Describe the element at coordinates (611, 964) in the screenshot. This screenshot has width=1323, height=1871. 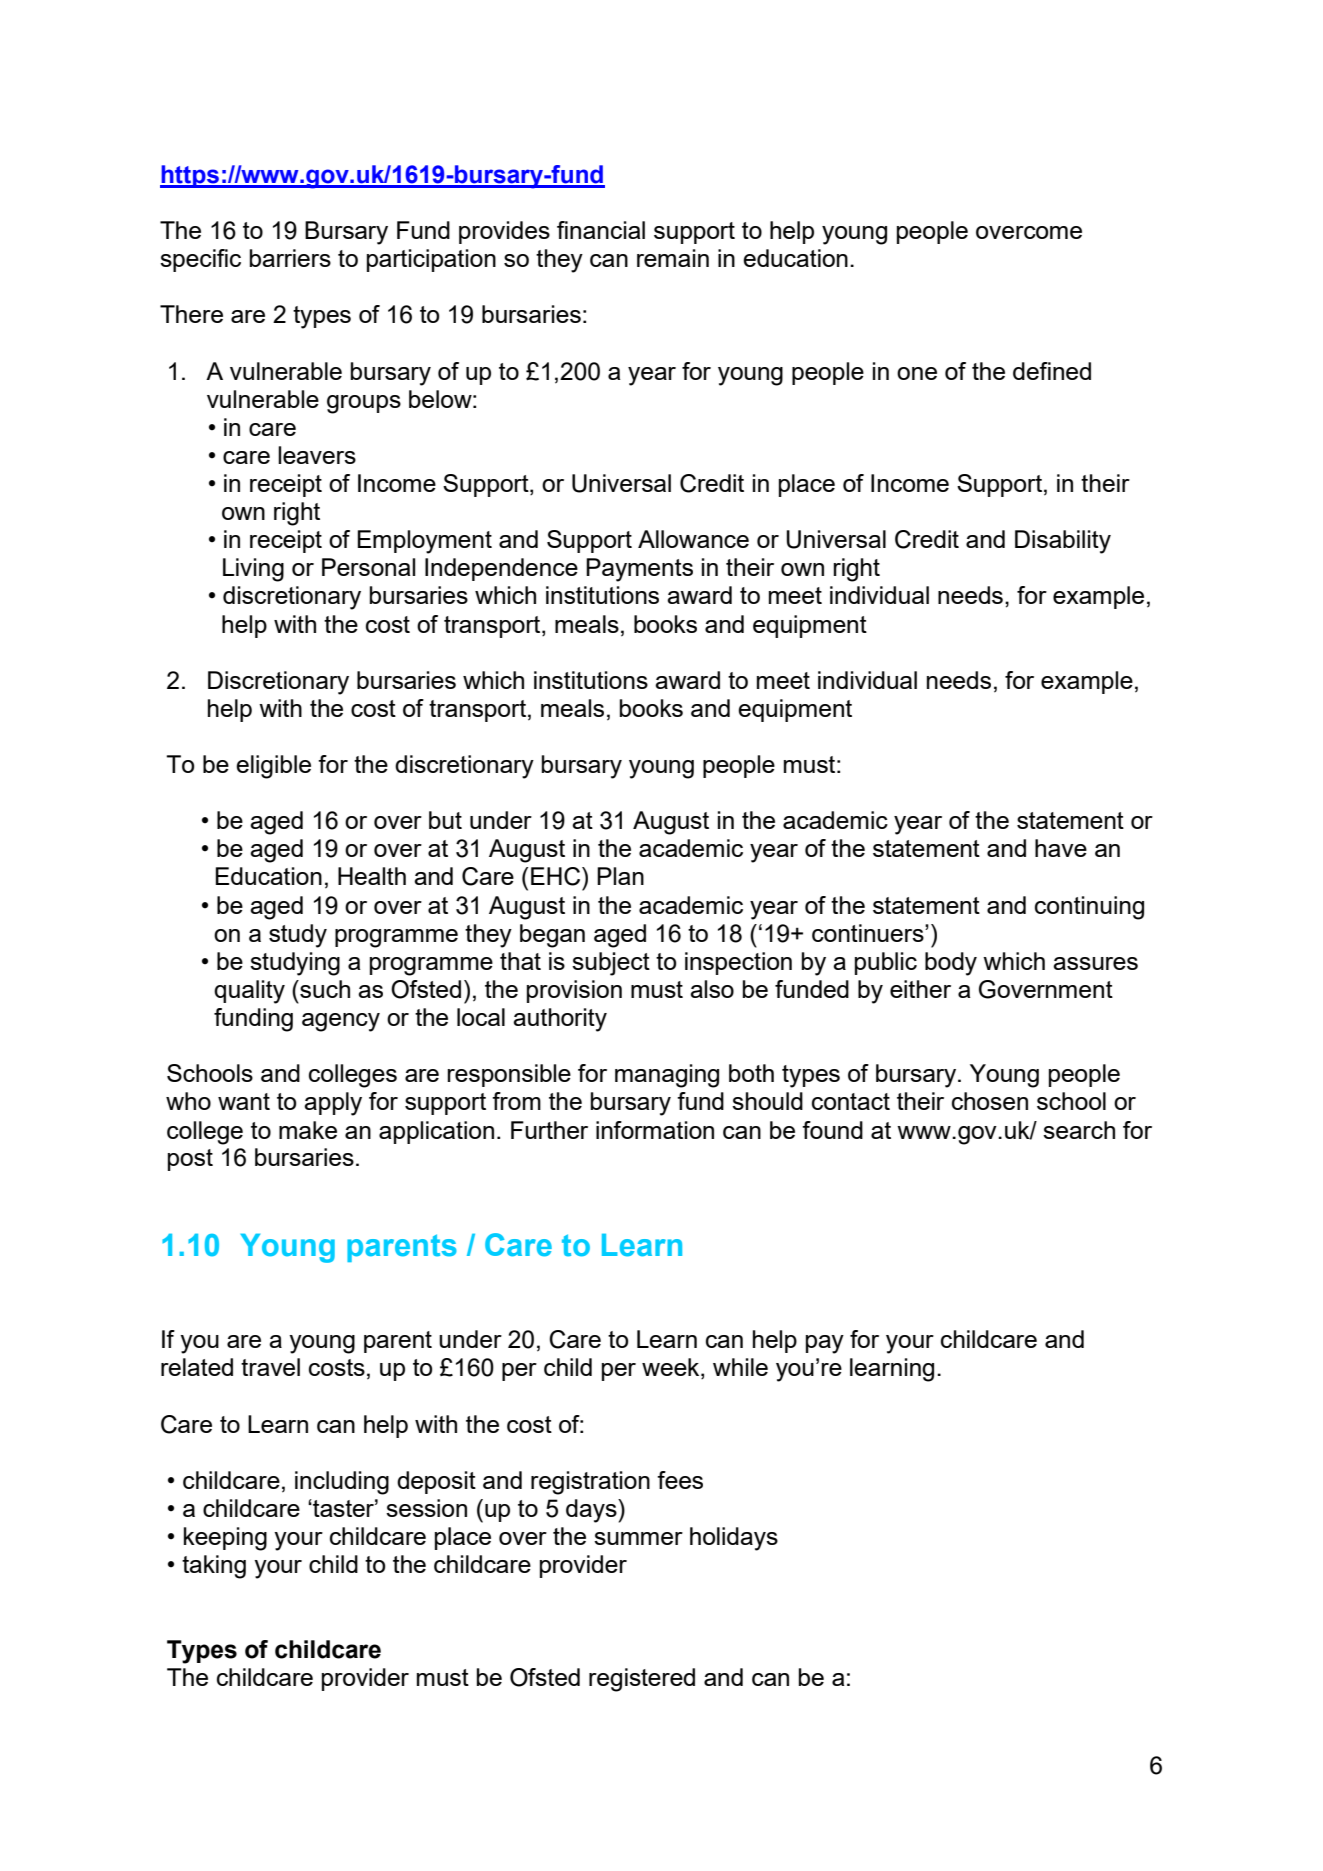
I see `subject` at that location.
